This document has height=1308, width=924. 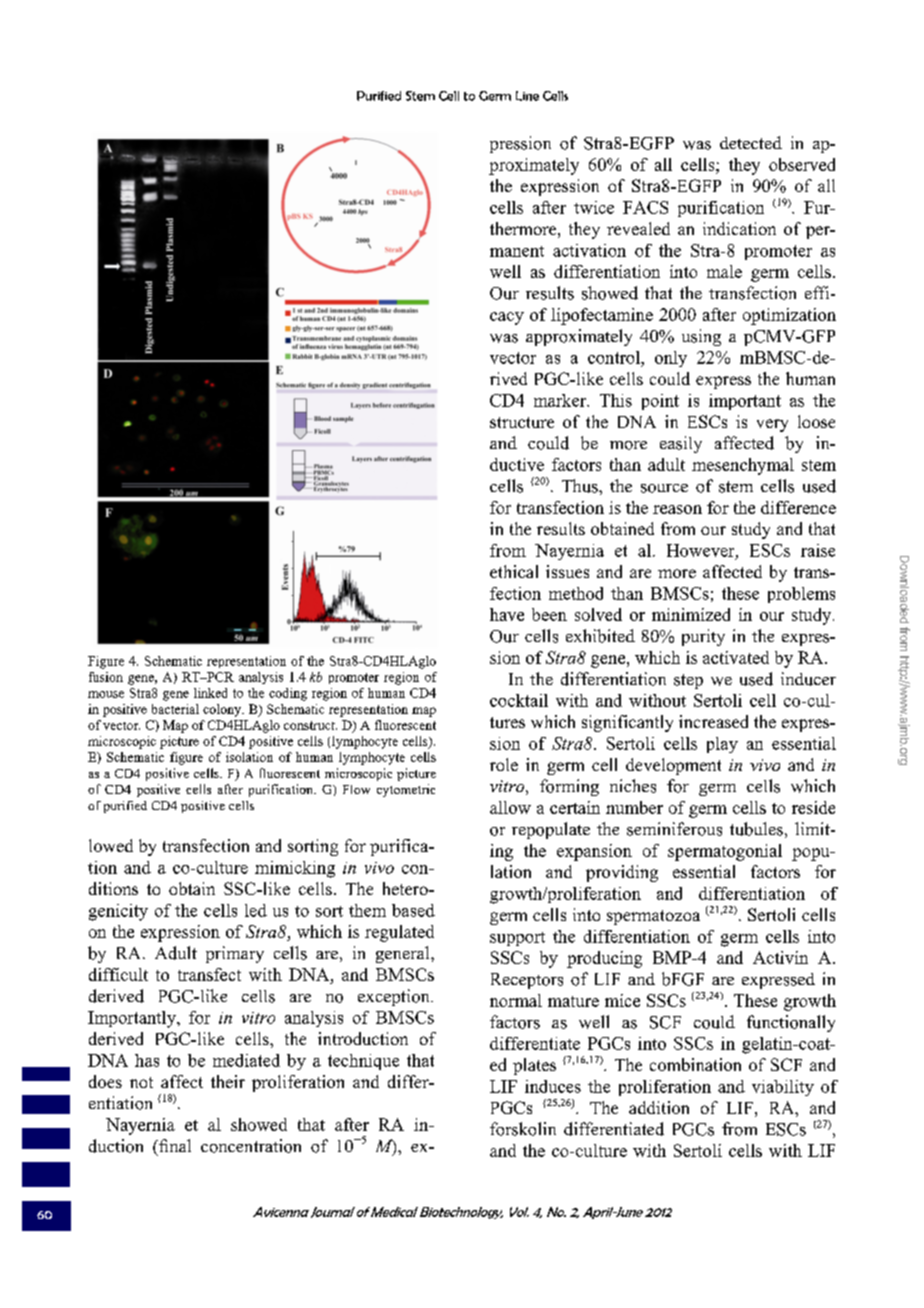 What do you see at coordinates (527, 96) in the document?
I see `Line` at bounding box center [527, 96].
